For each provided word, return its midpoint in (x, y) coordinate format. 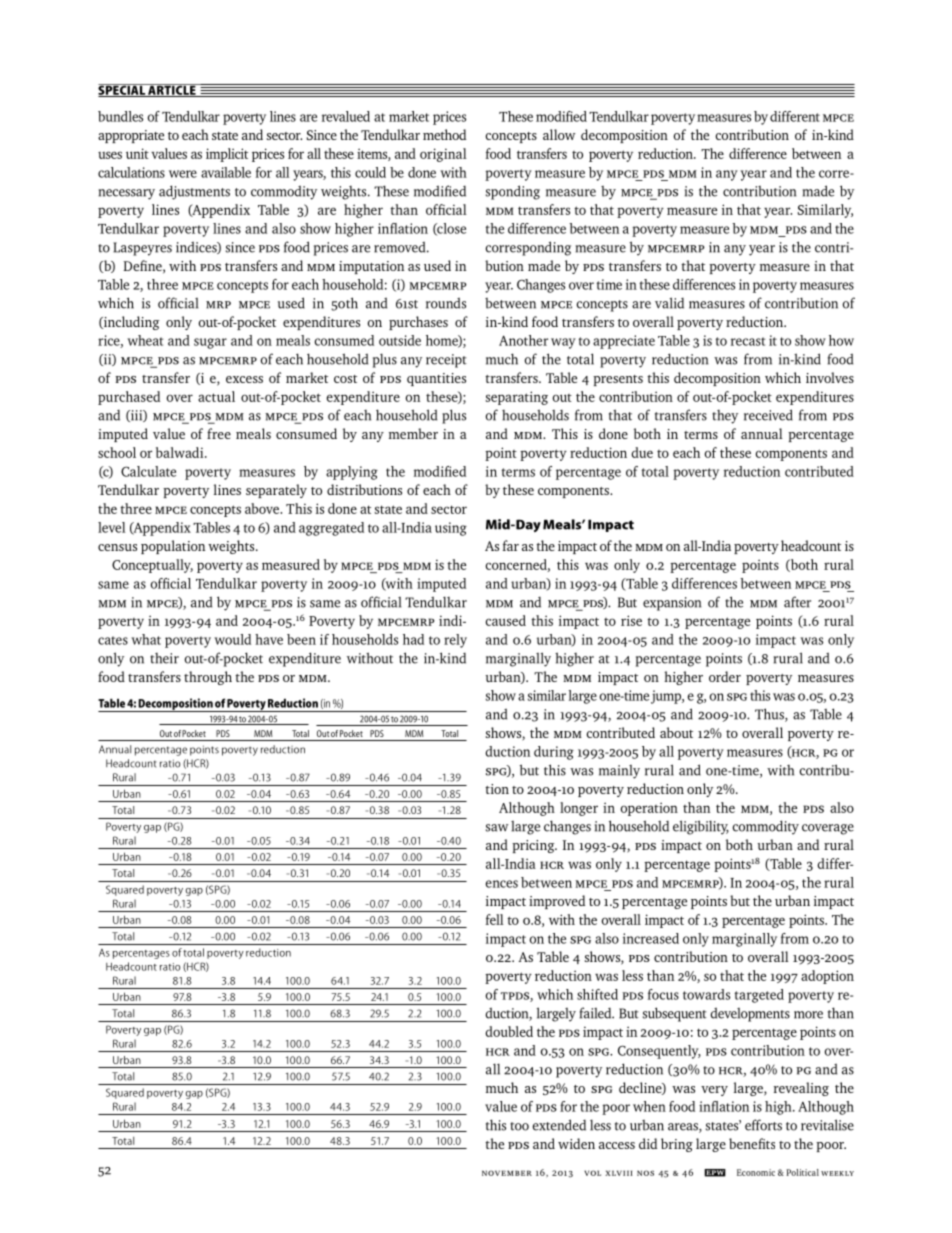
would (232, 639)
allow (559, 134)
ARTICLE (172, 90)
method (444, 134)
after (797, 602)
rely (455, 641)
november (507, 1173)
